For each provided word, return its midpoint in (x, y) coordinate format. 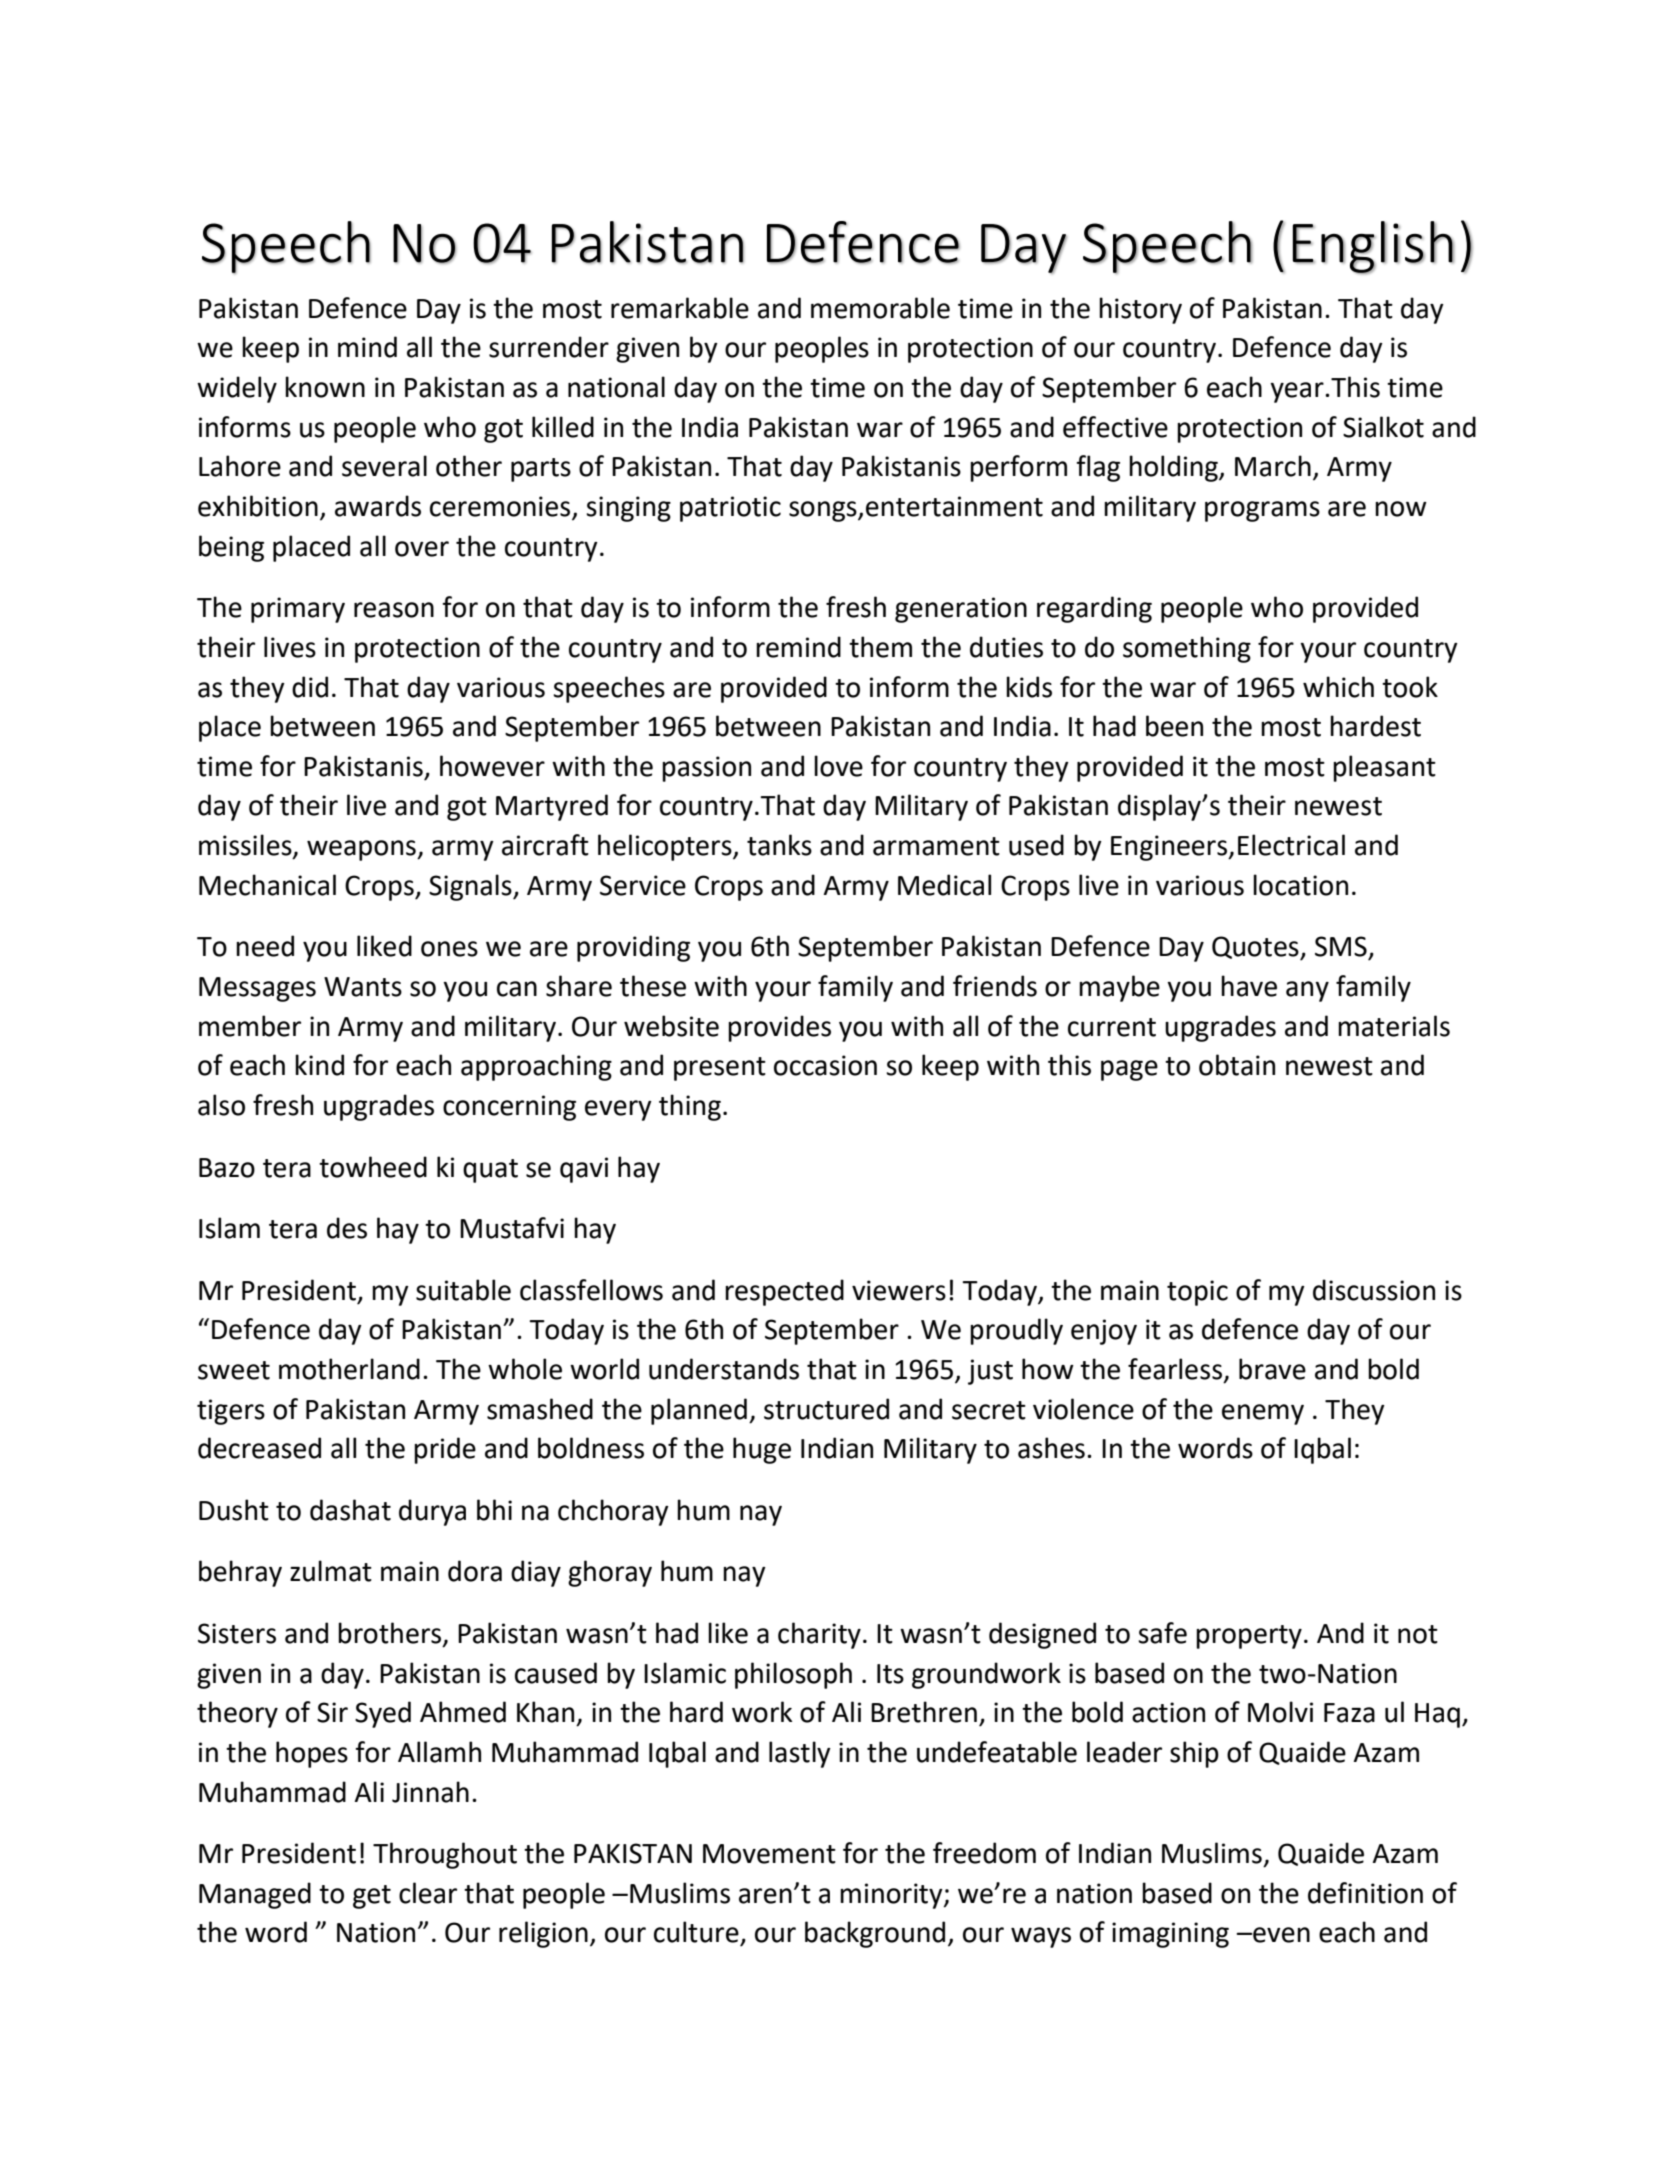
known (325, 387)
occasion (825, 1065)
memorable (880, 308)
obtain (1237, 1065)
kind (319, 1065)
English (1373, 247)
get (372, 1897)
